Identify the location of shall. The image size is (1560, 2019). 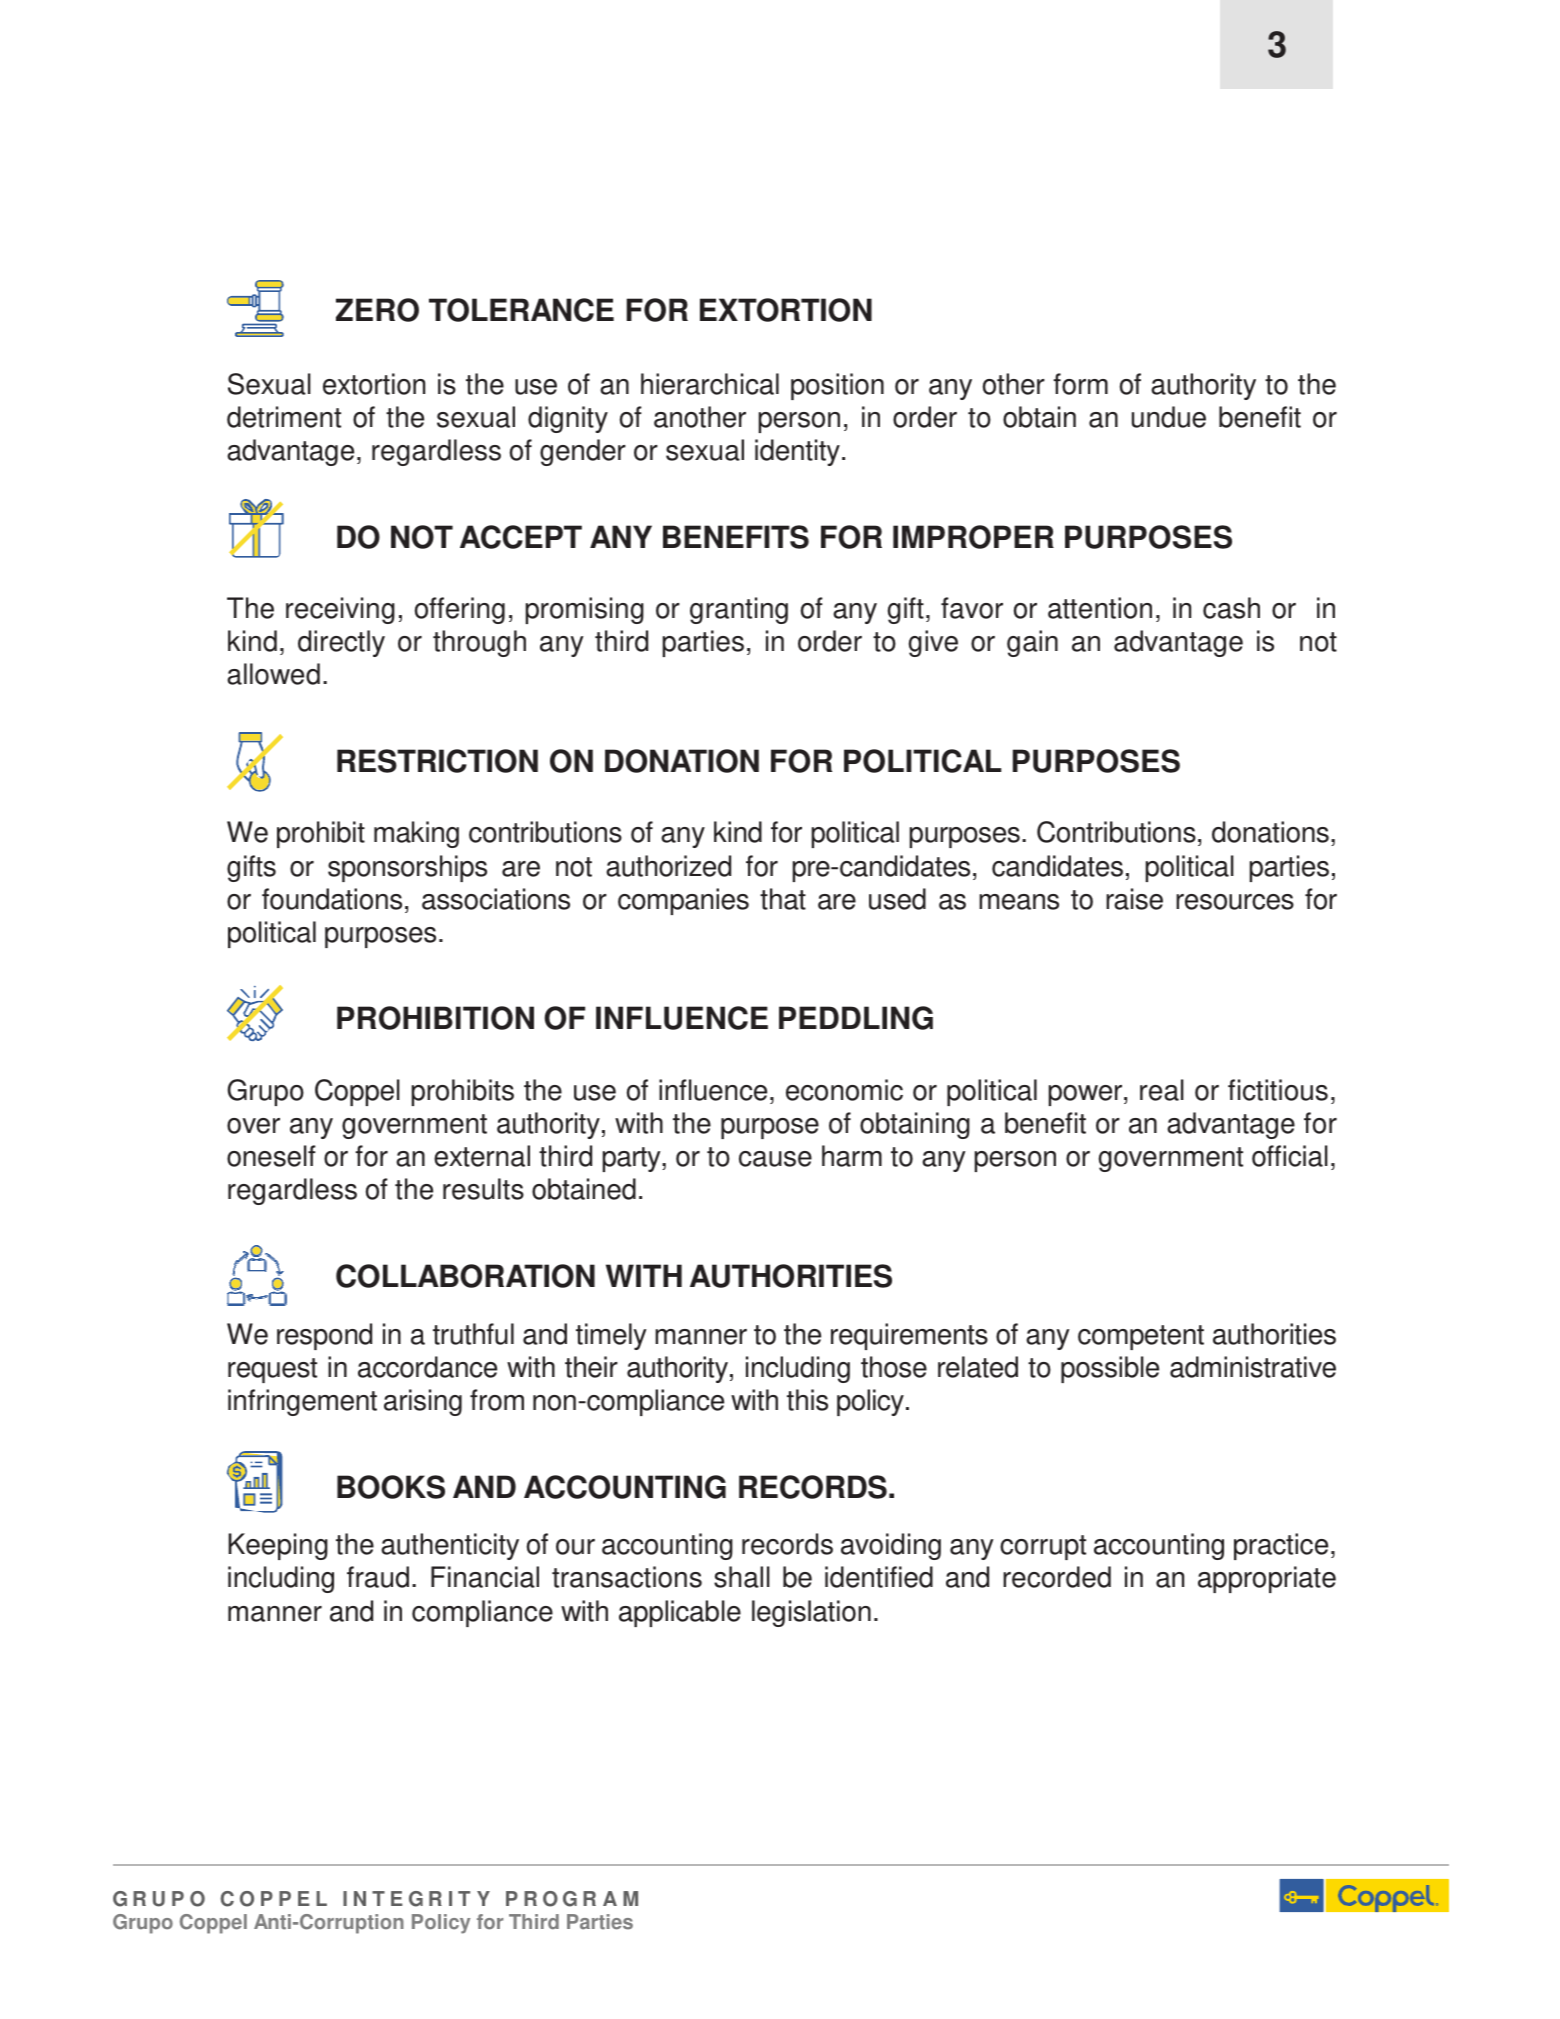
(742, 1577).
